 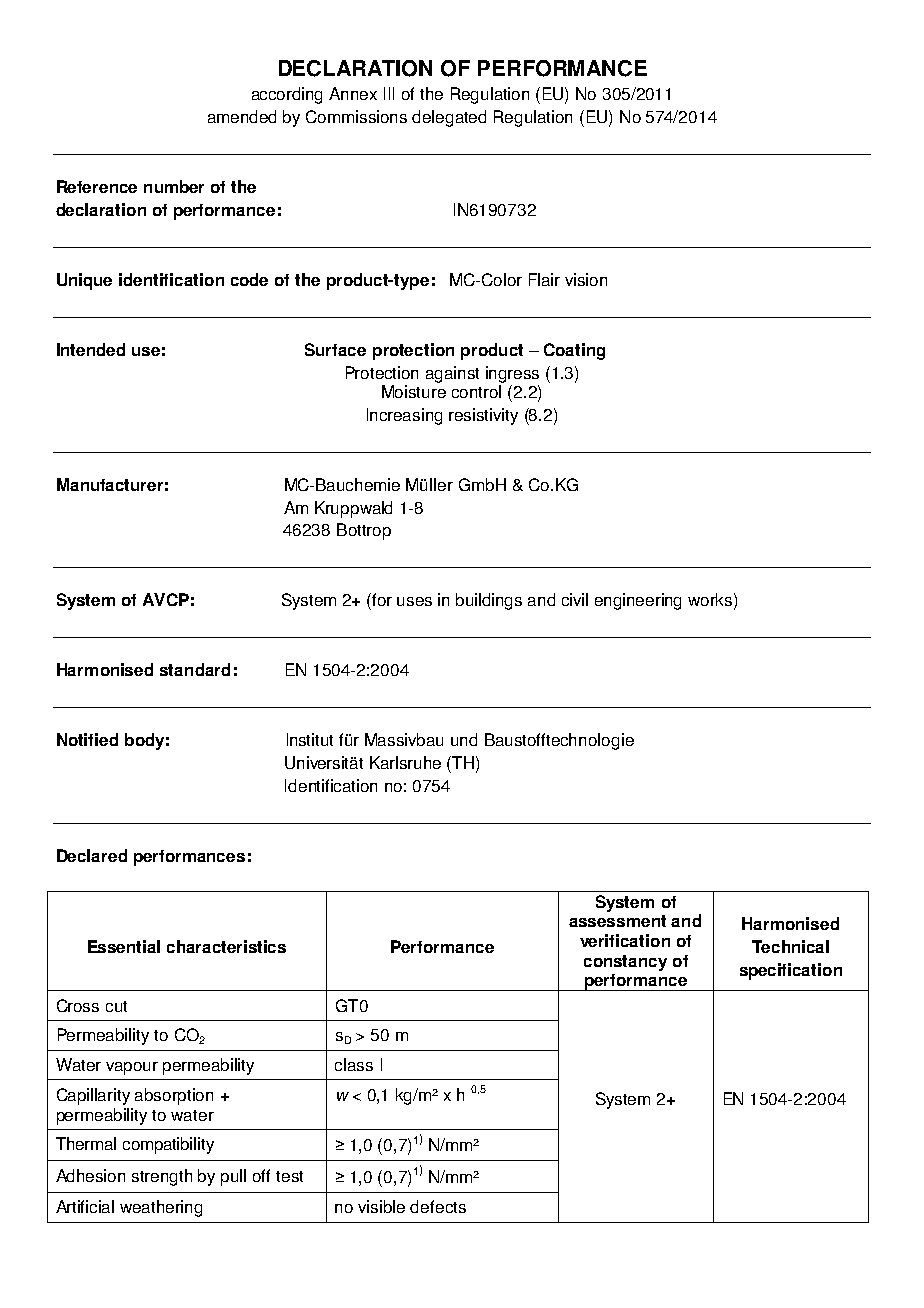 What do you see at coordinates (92, 855) in the document?
I see `Declared` at bounding box center [92, 855].
